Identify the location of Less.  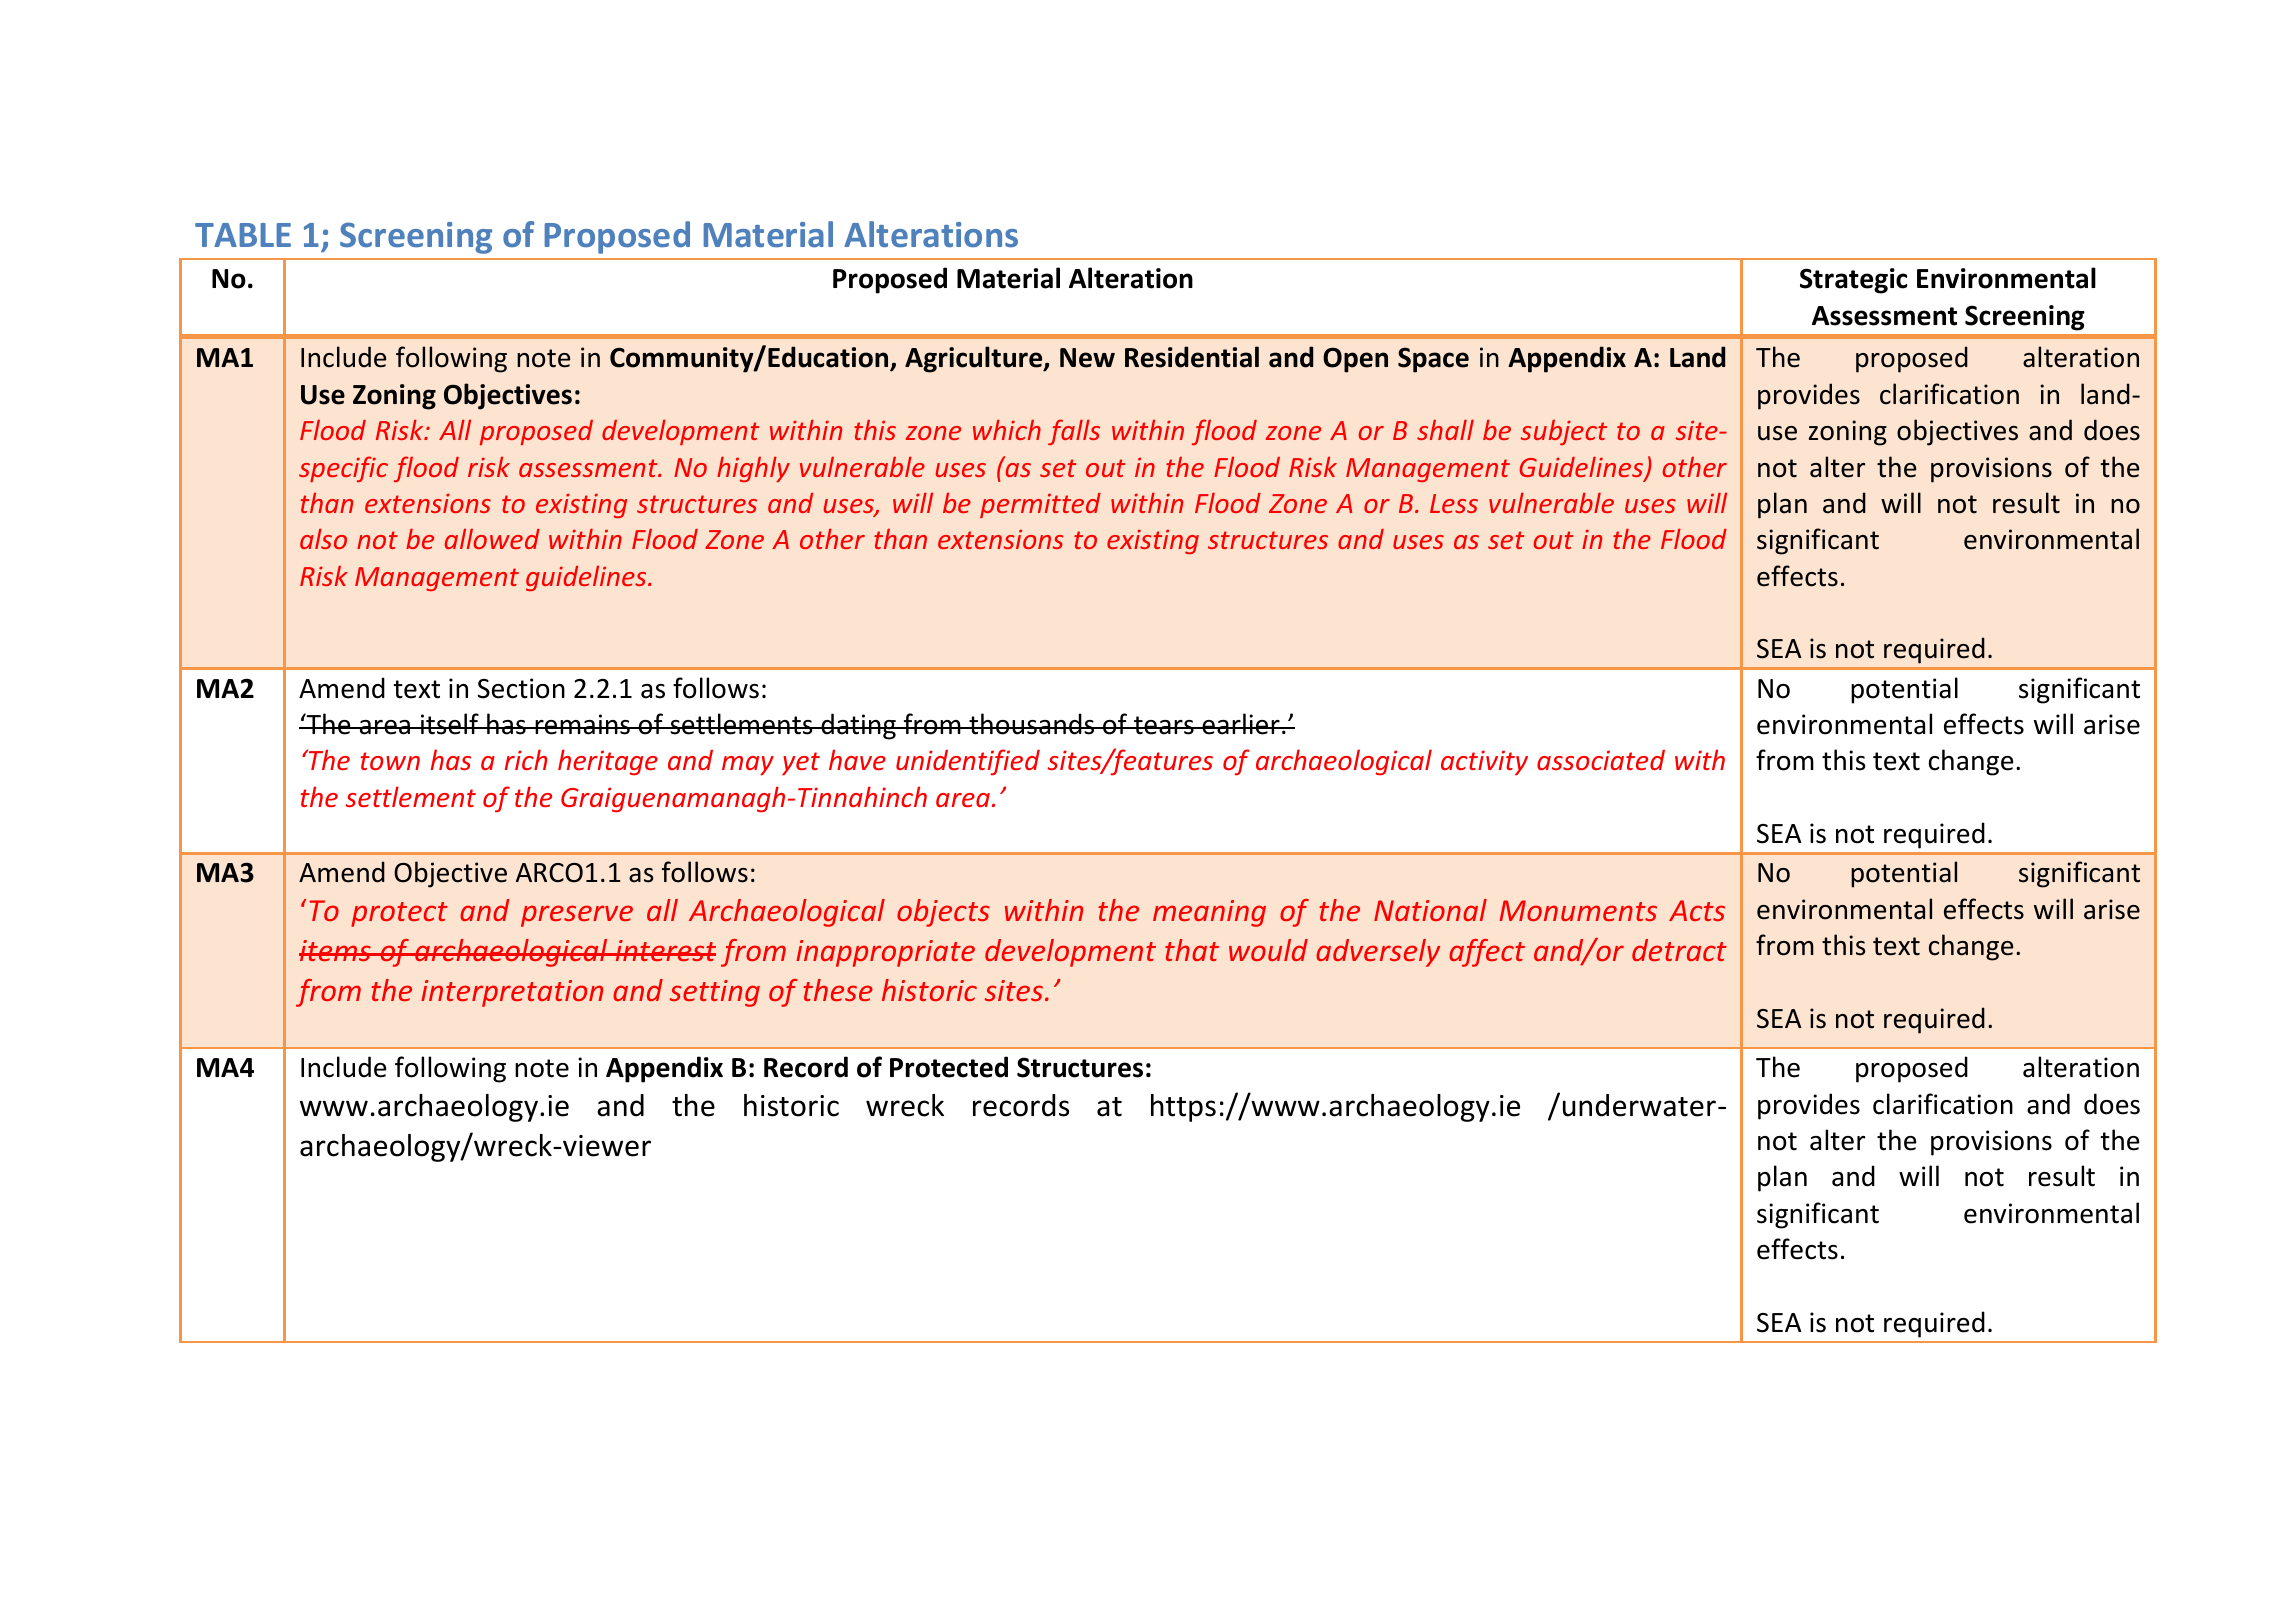
(1454, 503).
